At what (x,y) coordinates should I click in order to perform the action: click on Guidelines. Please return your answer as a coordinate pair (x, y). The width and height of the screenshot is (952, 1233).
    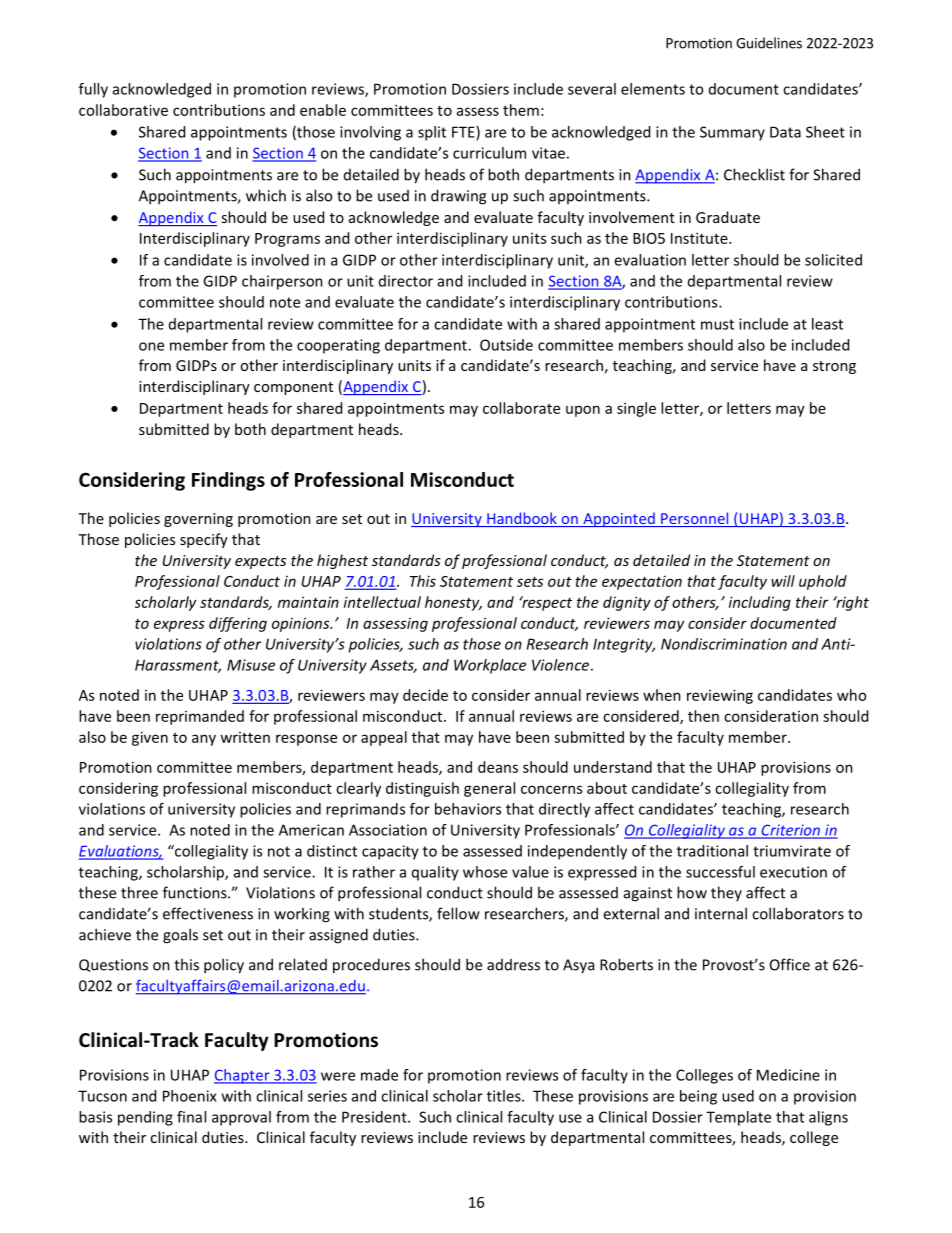
    Looking at the image, I should click on (769, 43).
